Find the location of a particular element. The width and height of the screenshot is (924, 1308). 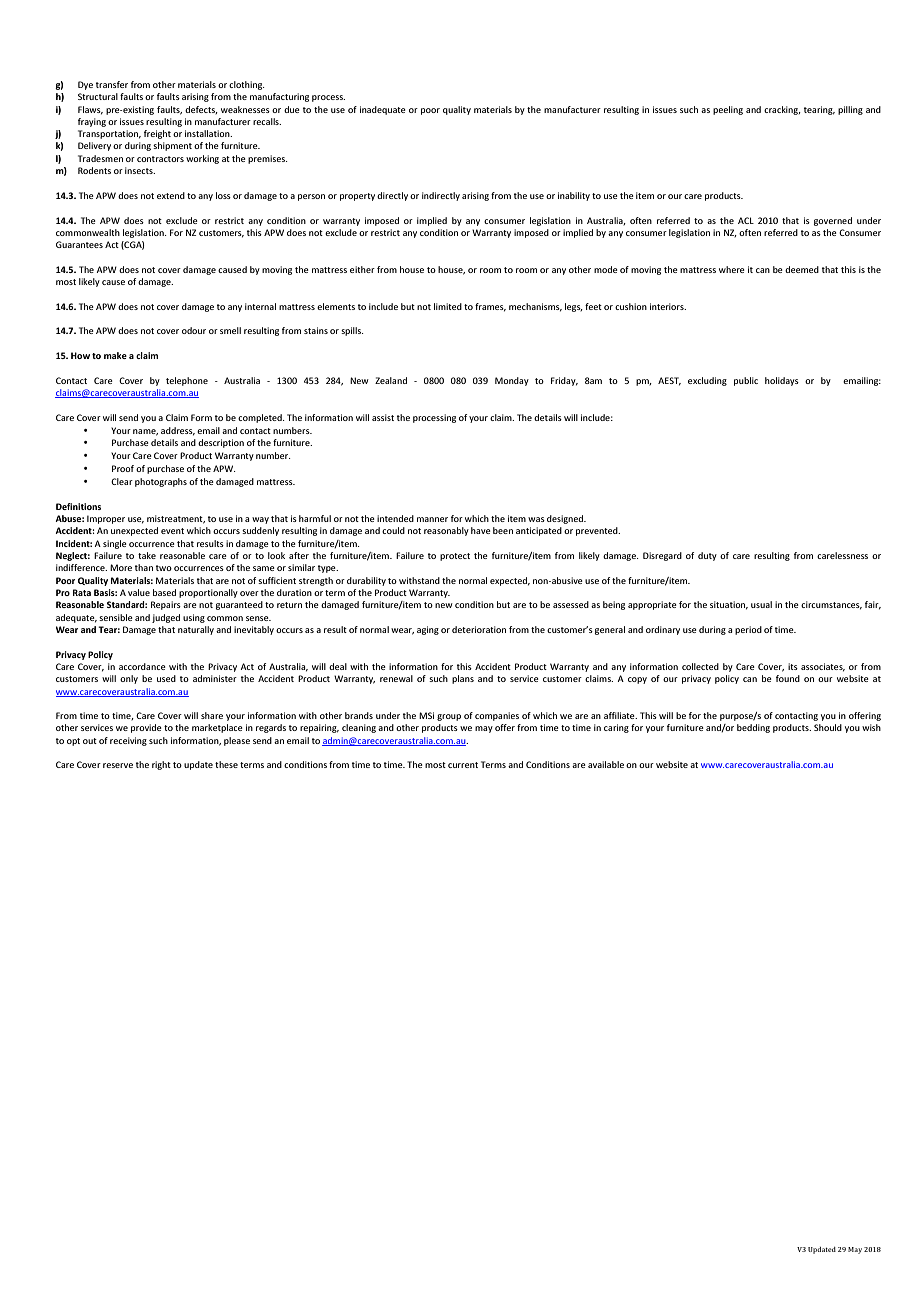

holidays is located at coordinates (782, 381).
